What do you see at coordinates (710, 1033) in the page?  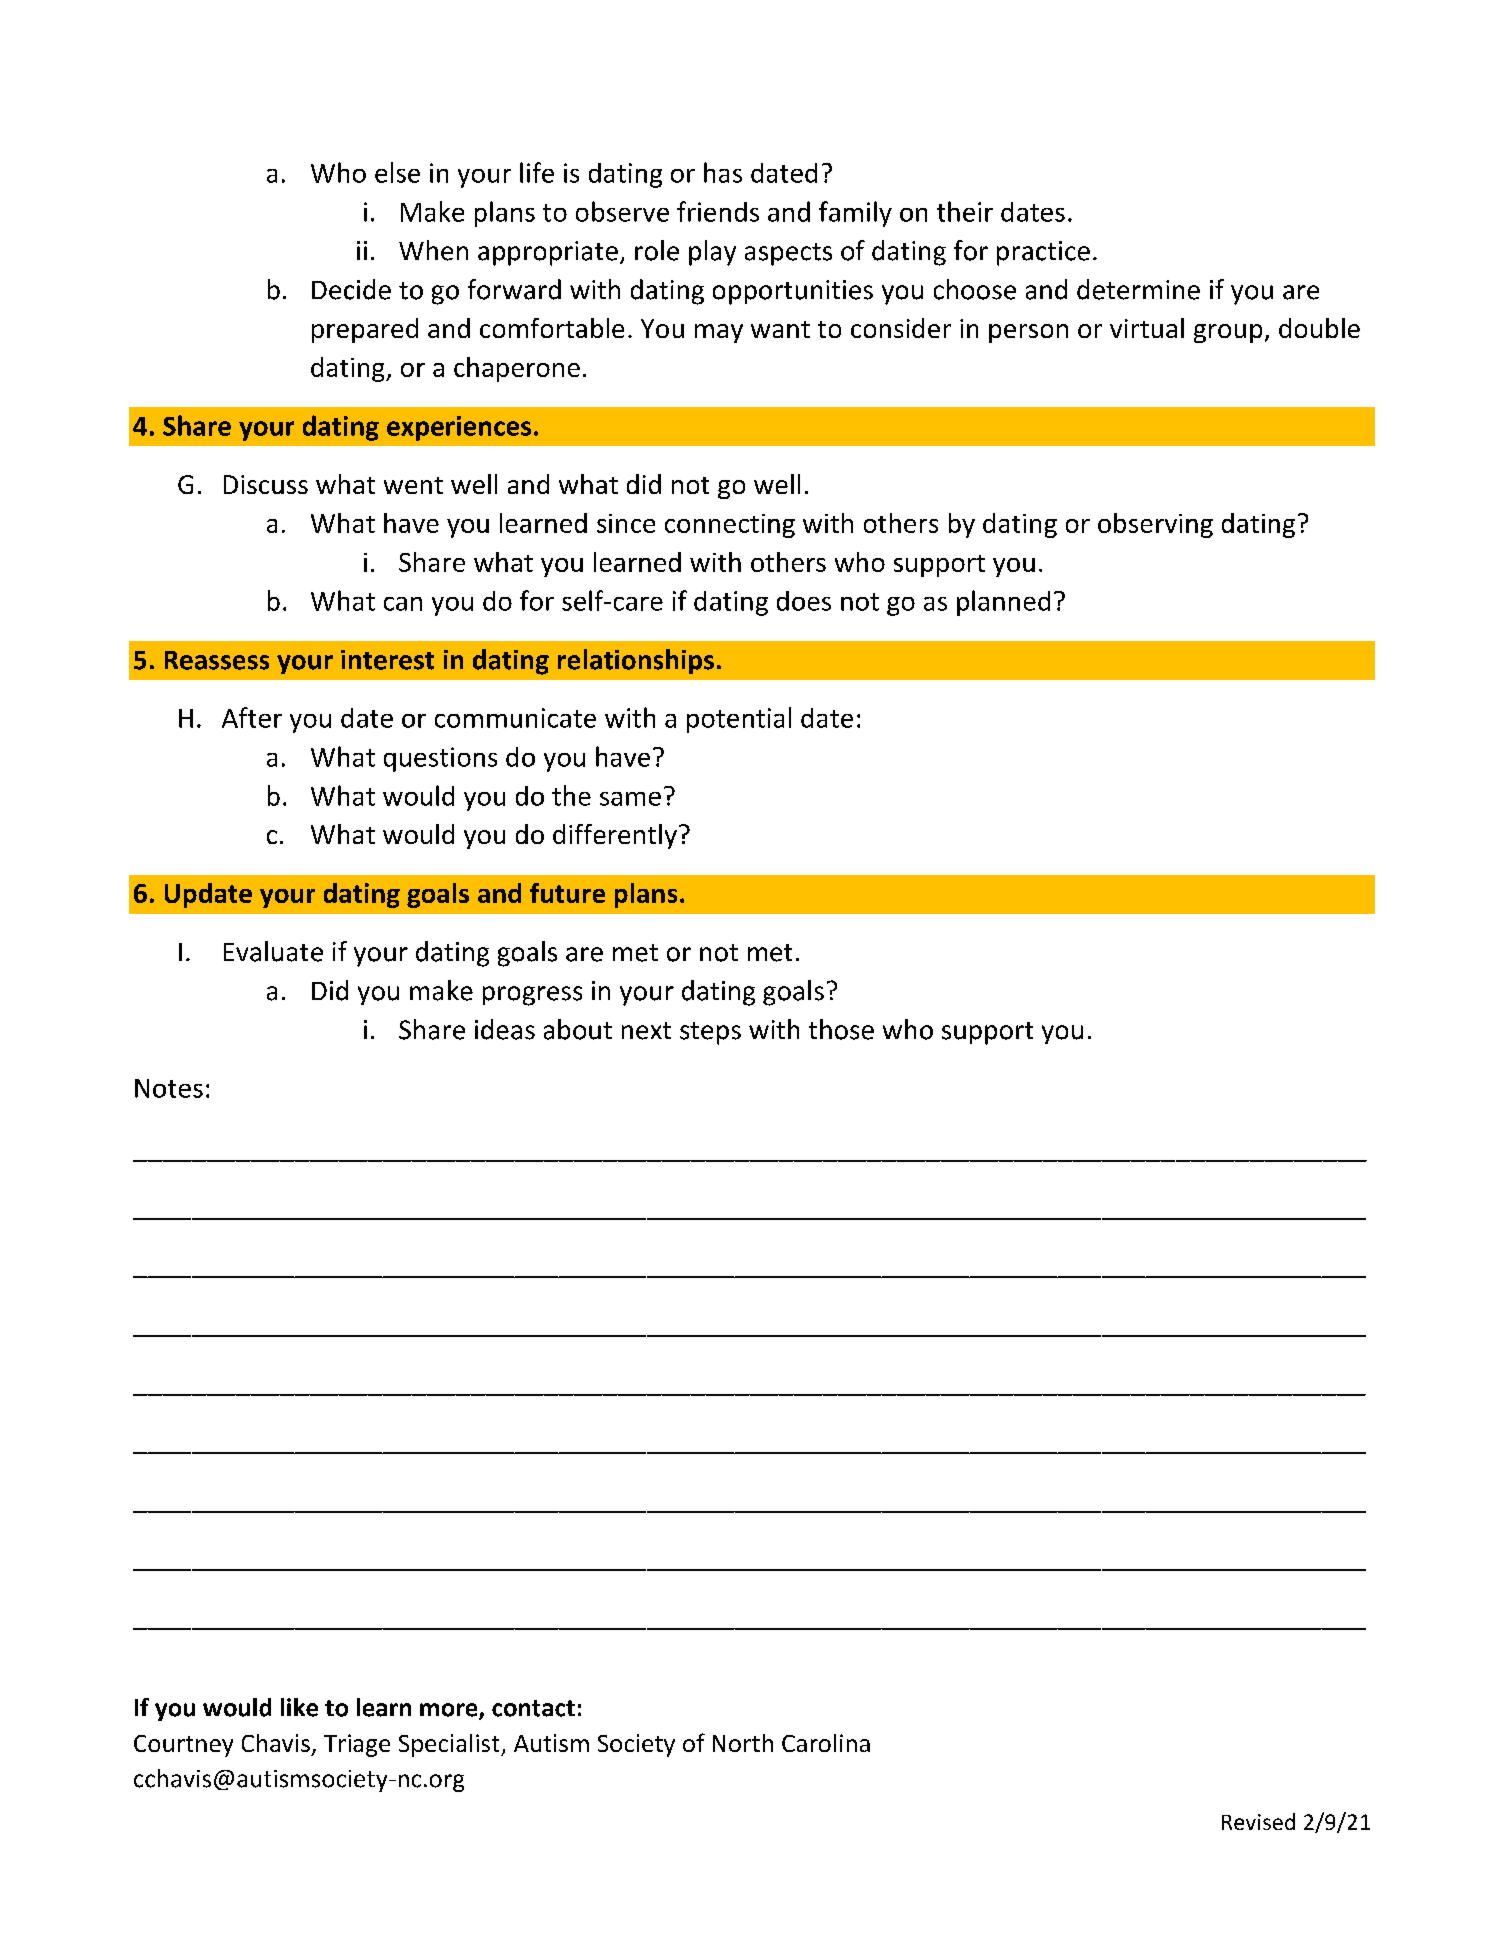 I see `steps` at bounding box center [710, 1033].
